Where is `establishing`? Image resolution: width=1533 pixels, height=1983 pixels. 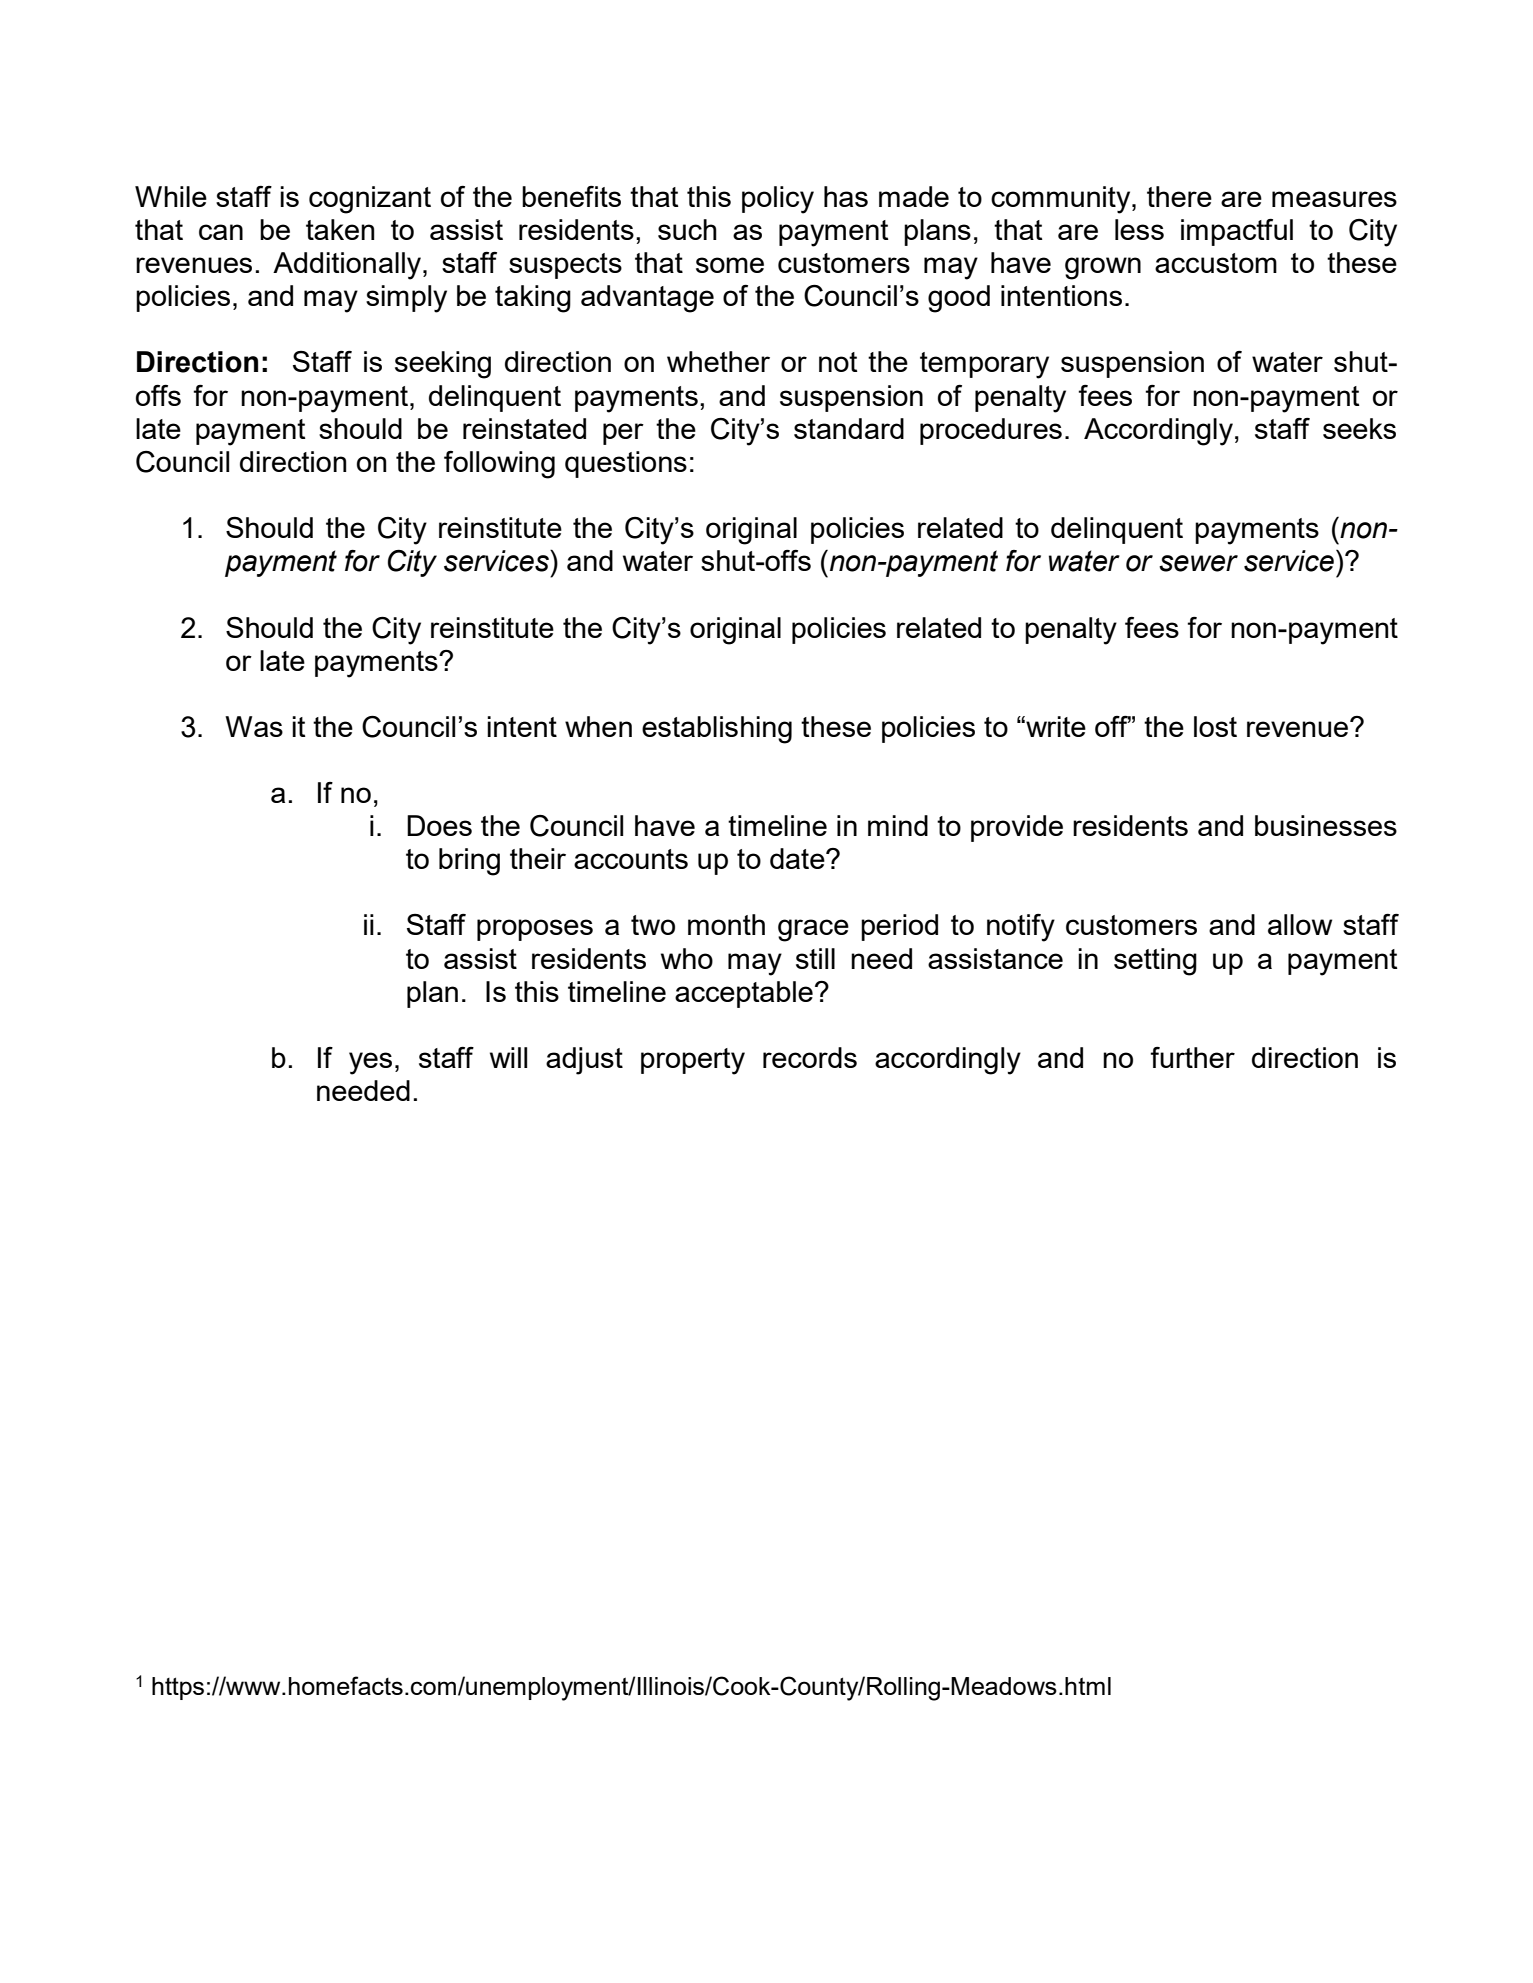 establishing is located at coordinates (717, 730).
